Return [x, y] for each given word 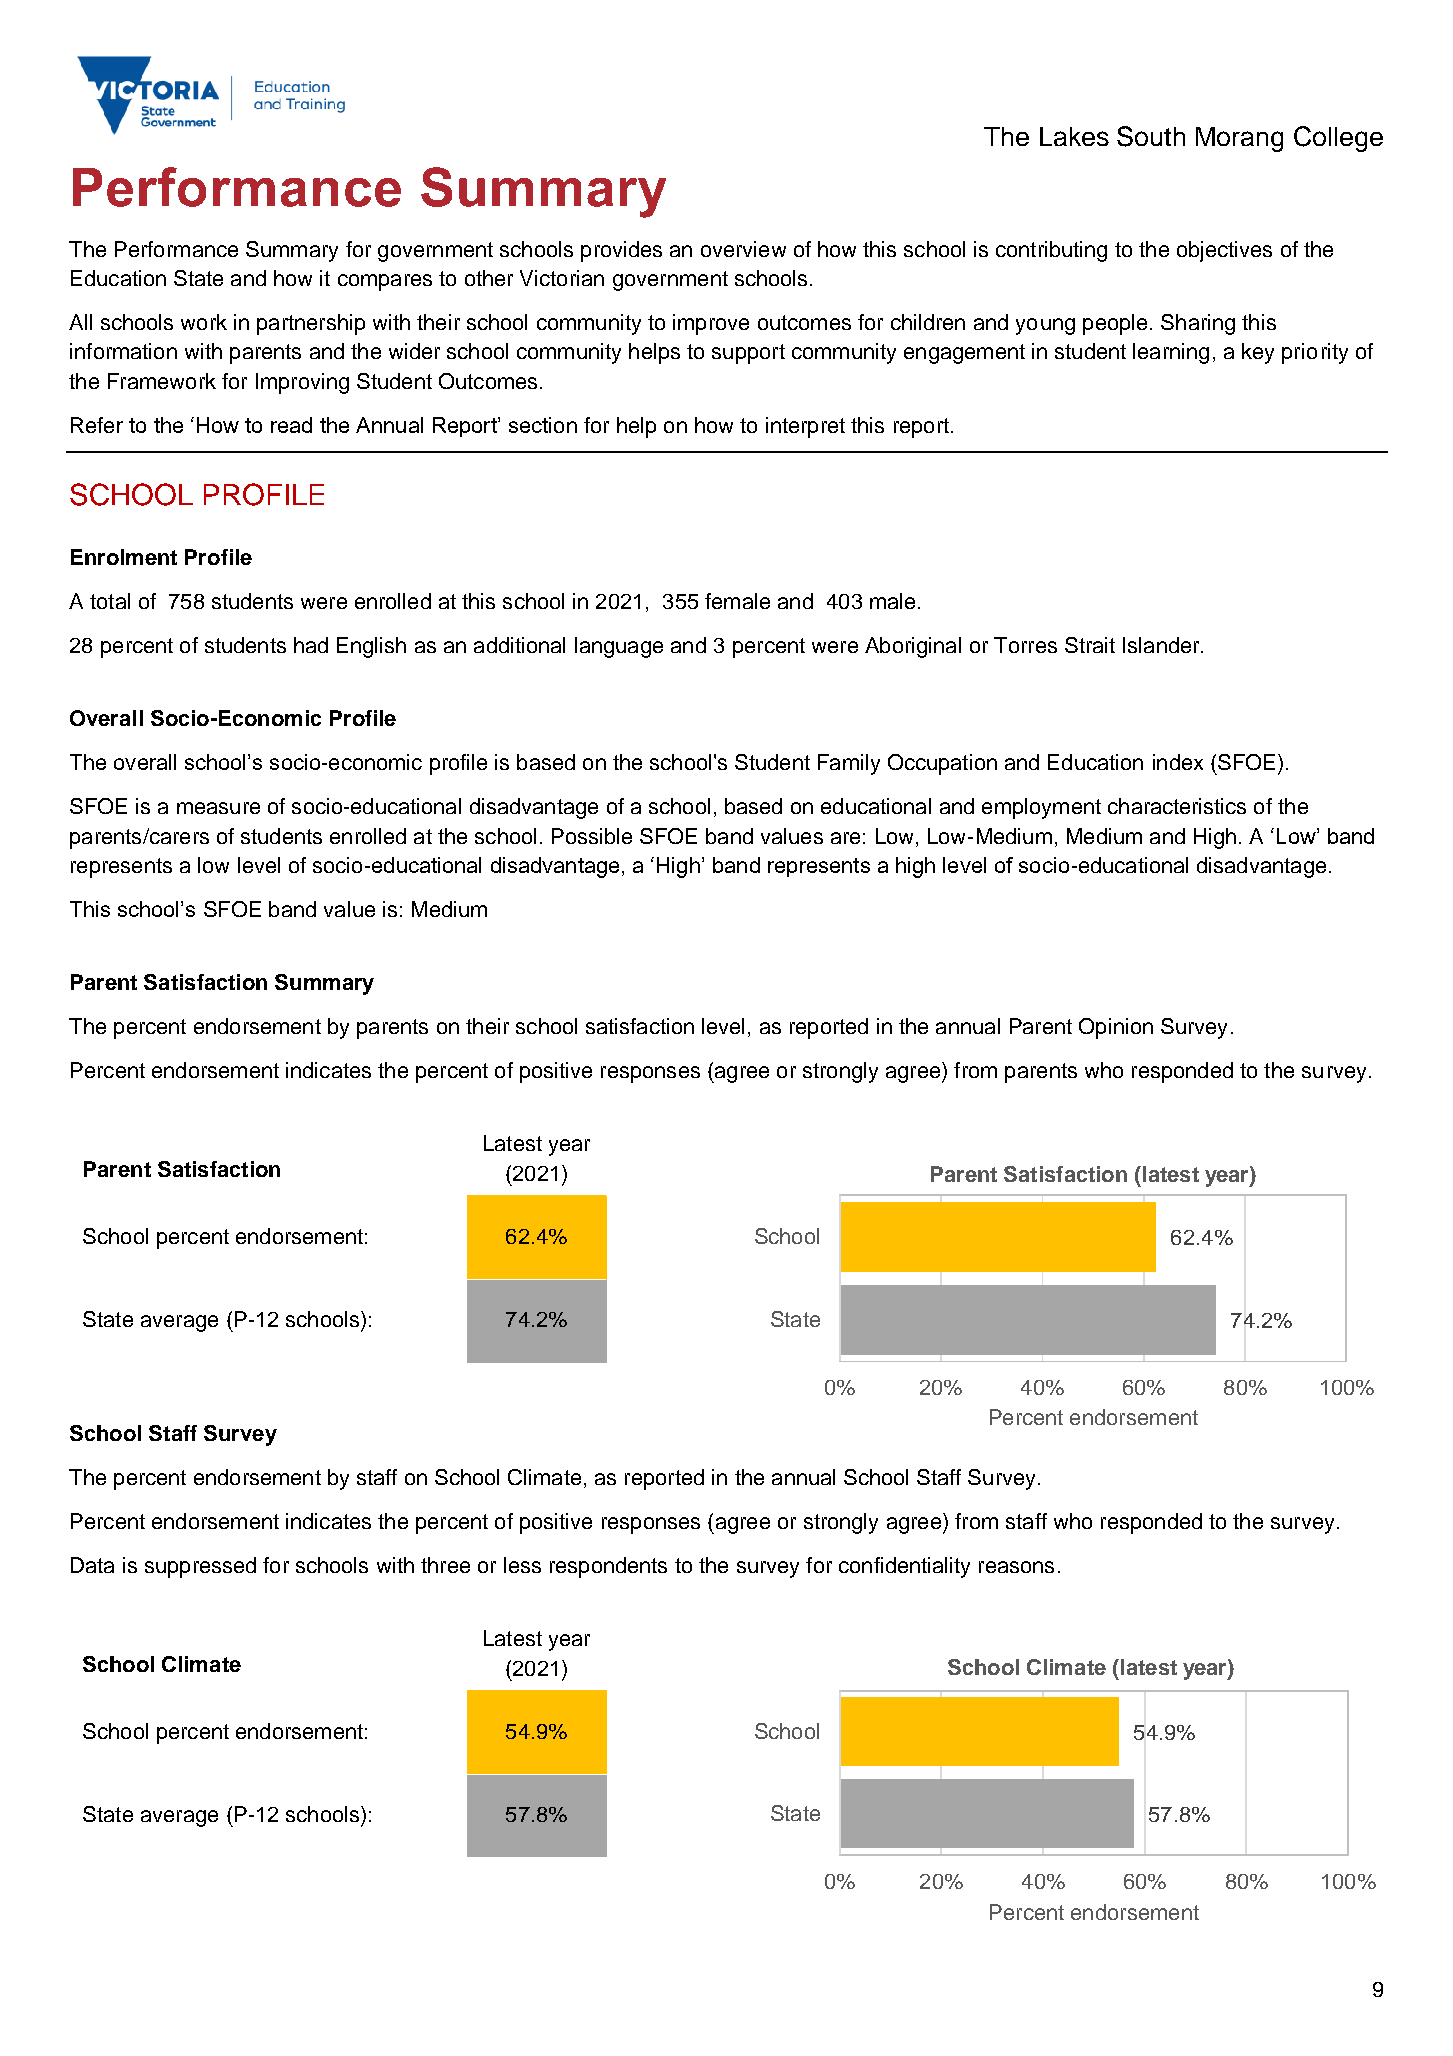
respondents [608, 1567]
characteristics [1177, 806]
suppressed [200, 1567]
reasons [1016, 1567]
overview [743, 249]
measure [218, 808]
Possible [592, 836]
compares [385, 282]
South [1151, 136]
